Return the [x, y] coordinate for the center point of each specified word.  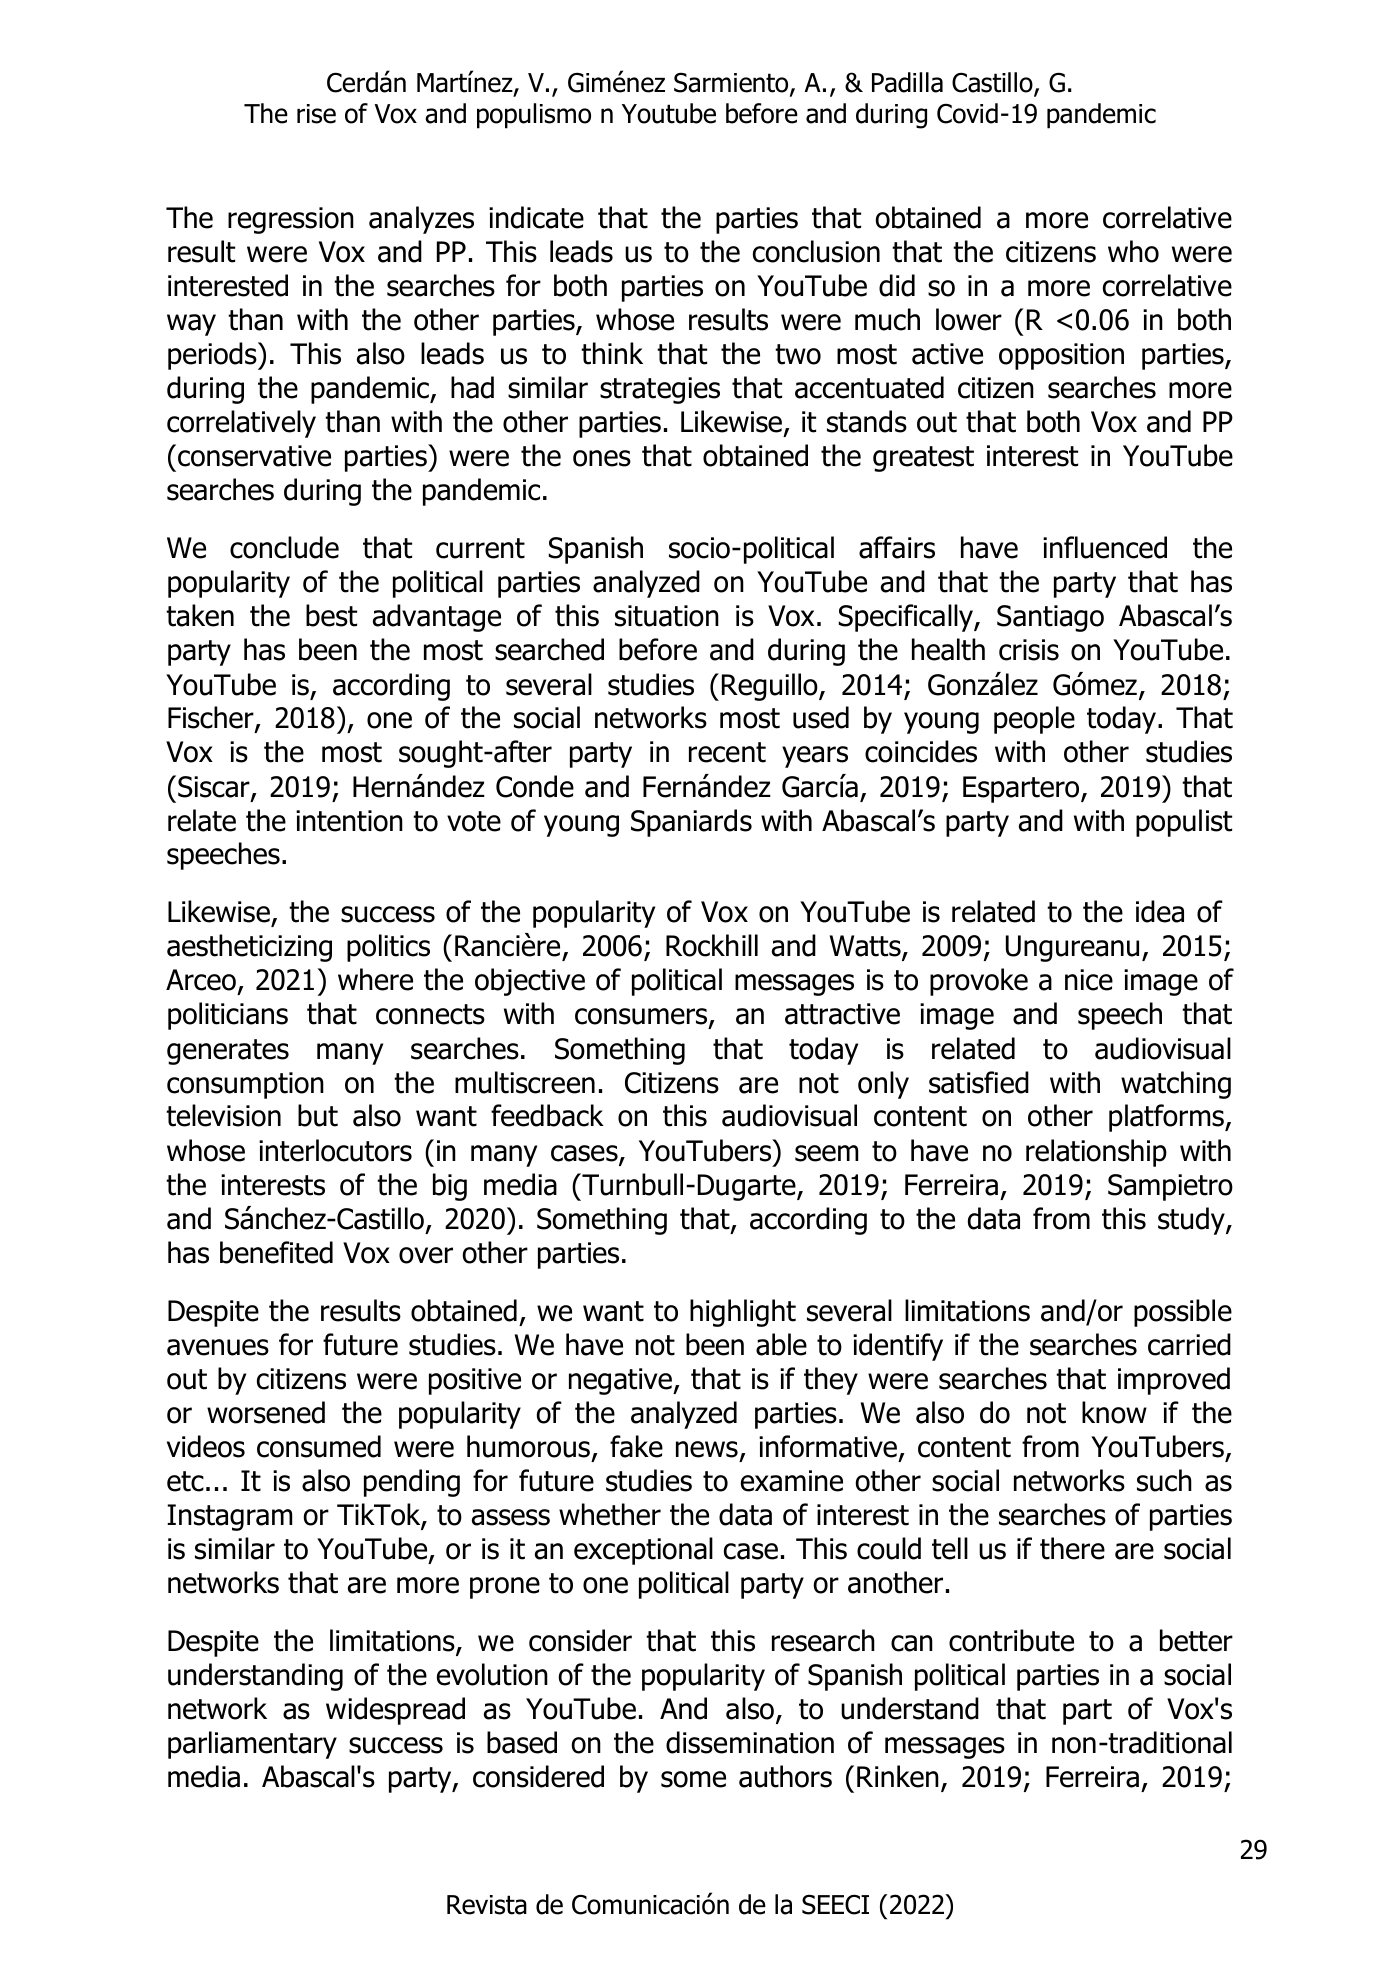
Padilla [907, 82]
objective [530, 982]
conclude [284, 547]
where [375, 979]
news [707, 1449]
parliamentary [252, 1745]
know [1114, 1412]
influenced [1105, 547]
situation [667, 616]
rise [316, 114]
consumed [319, 1446]
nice [1089, 980]
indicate [536, 217]
